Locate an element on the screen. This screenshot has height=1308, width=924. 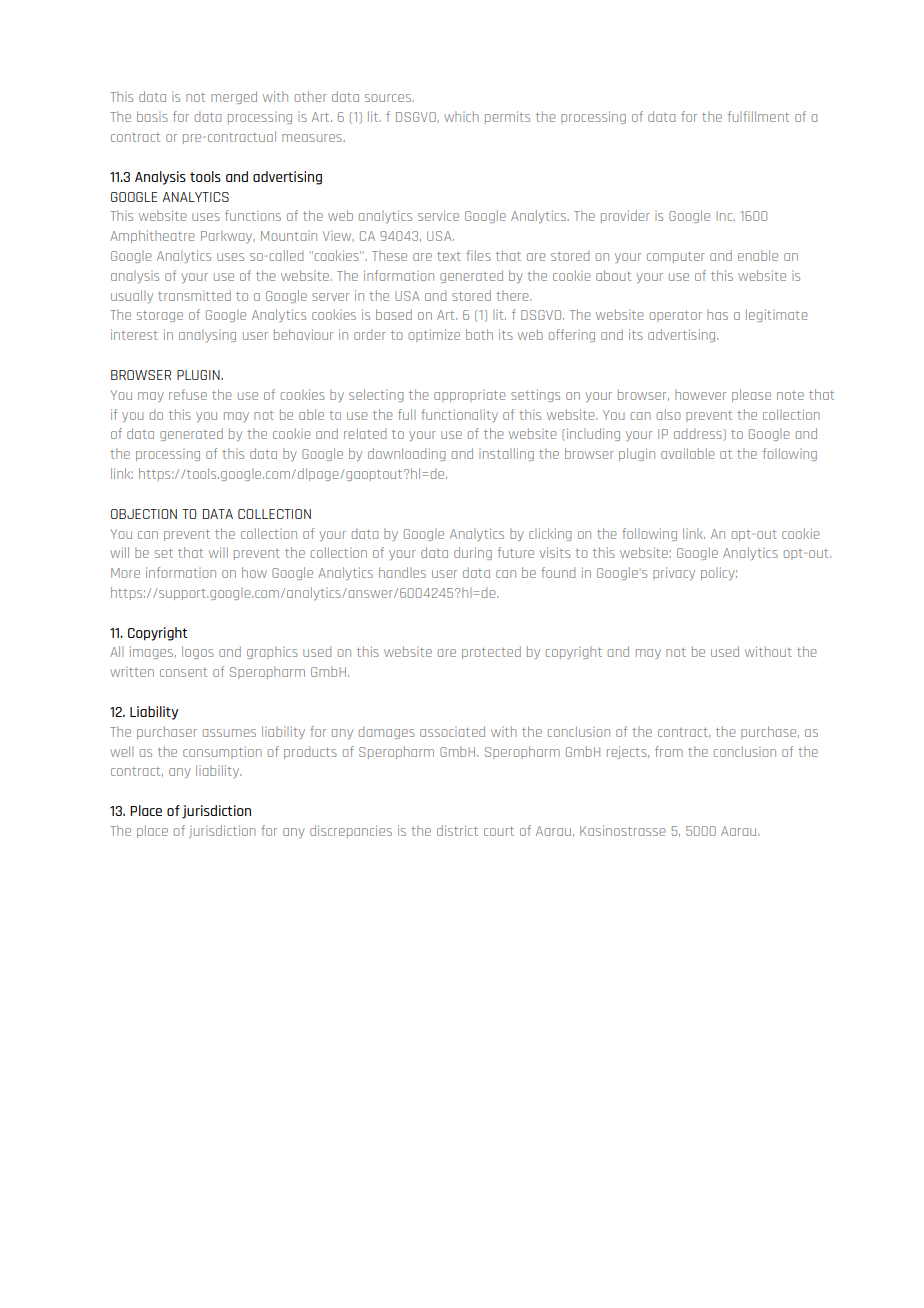
address is located at coordinates (699, 434).
